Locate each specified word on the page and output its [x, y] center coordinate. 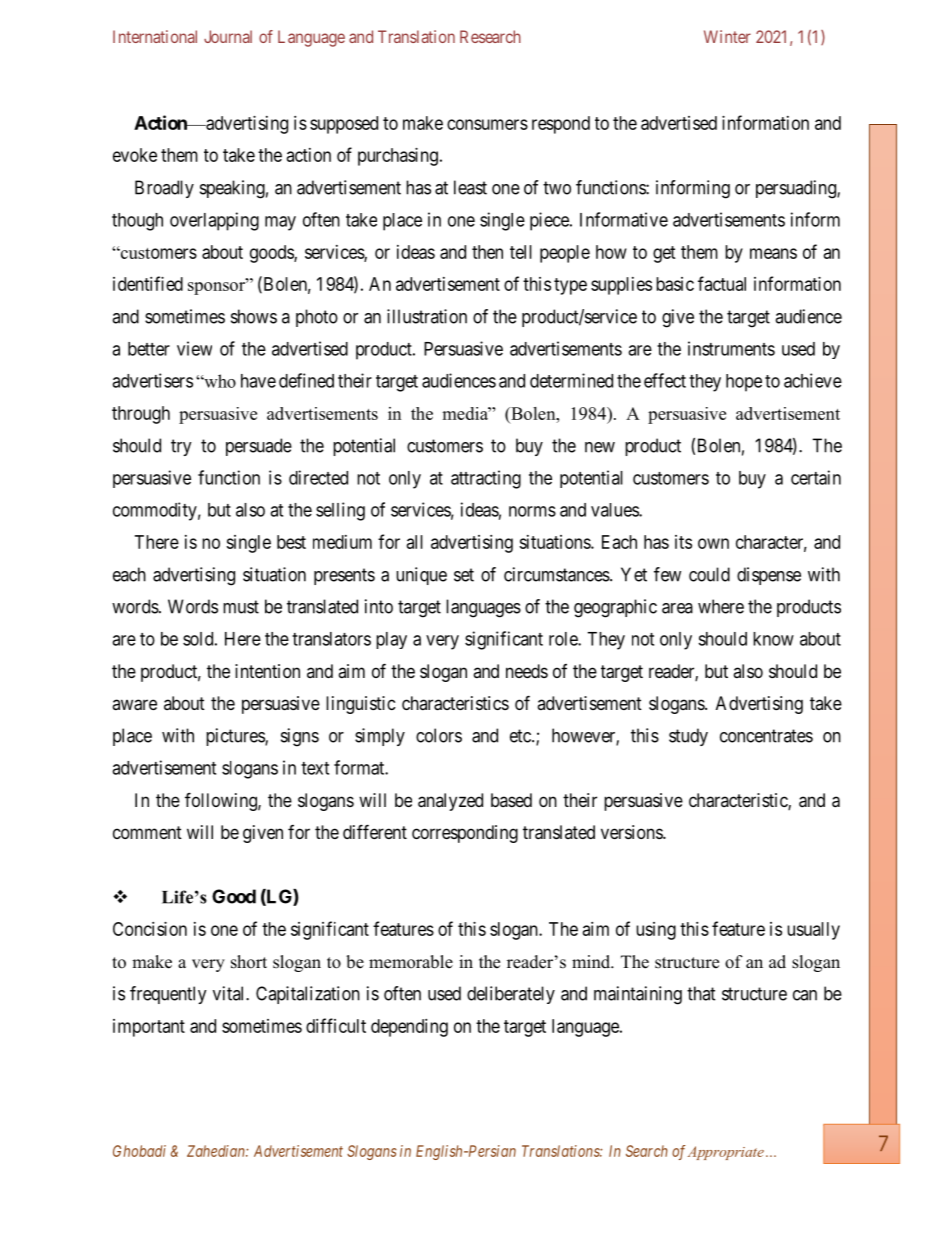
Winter [727, 36]
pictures [236, 737]
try [181, 447]
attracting [486, 479]
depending [409, 1028]
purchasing [398, 157]
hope [744, 383]
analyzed [450, 802]
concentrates [766, 736]
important [149, 1028]
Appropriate [726, 1153]
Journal [228, 36]
